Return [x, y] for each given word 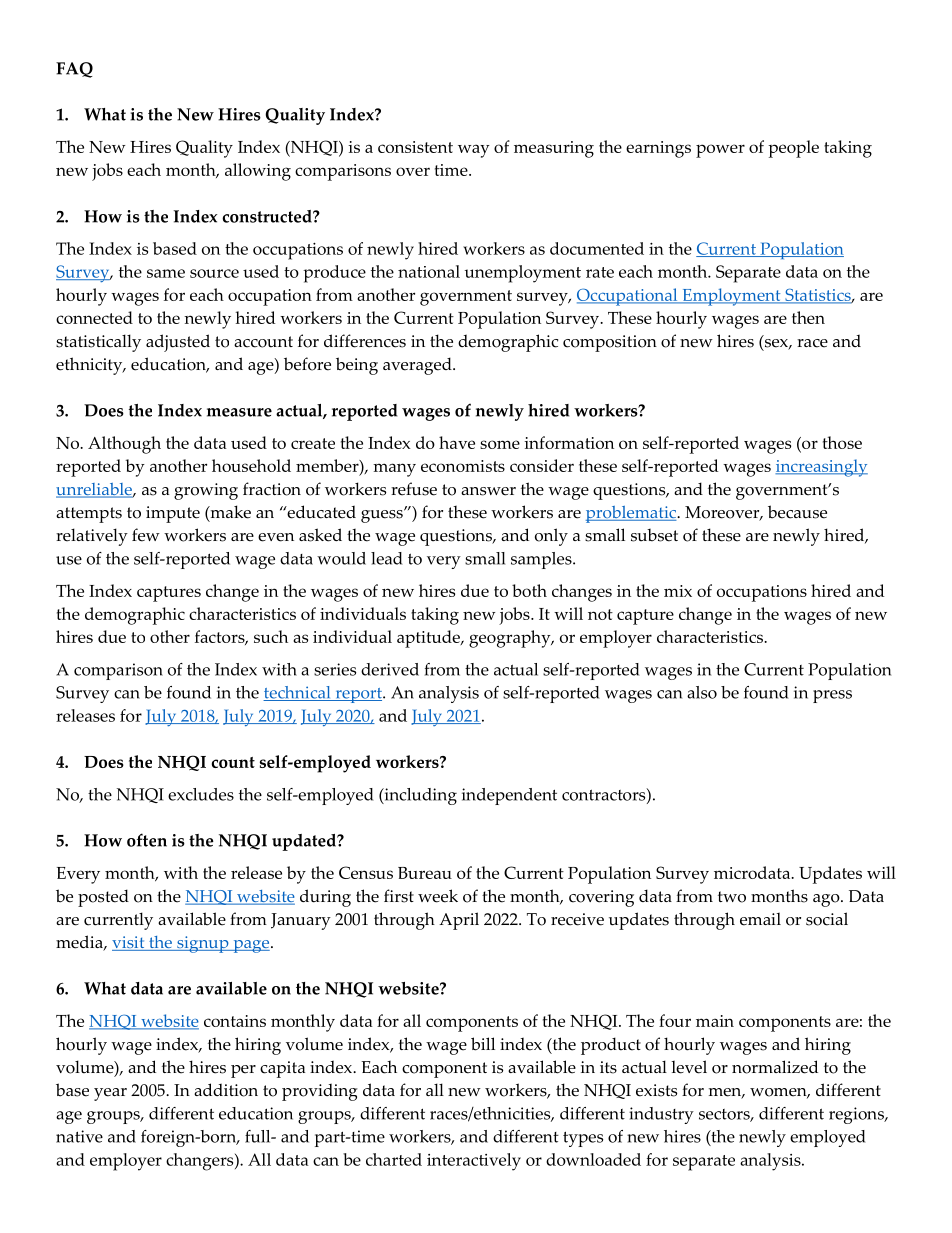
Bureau [425, 873]
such [271, 636]
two [732, 897]
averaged [418, 366]
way [474, 151]
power [720, 151]
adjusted [178, 343]
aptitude [429, 639]
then [808, 317]
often [147, 840]
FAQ [74, 70]
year [110, 1094]
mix [678, 591]
